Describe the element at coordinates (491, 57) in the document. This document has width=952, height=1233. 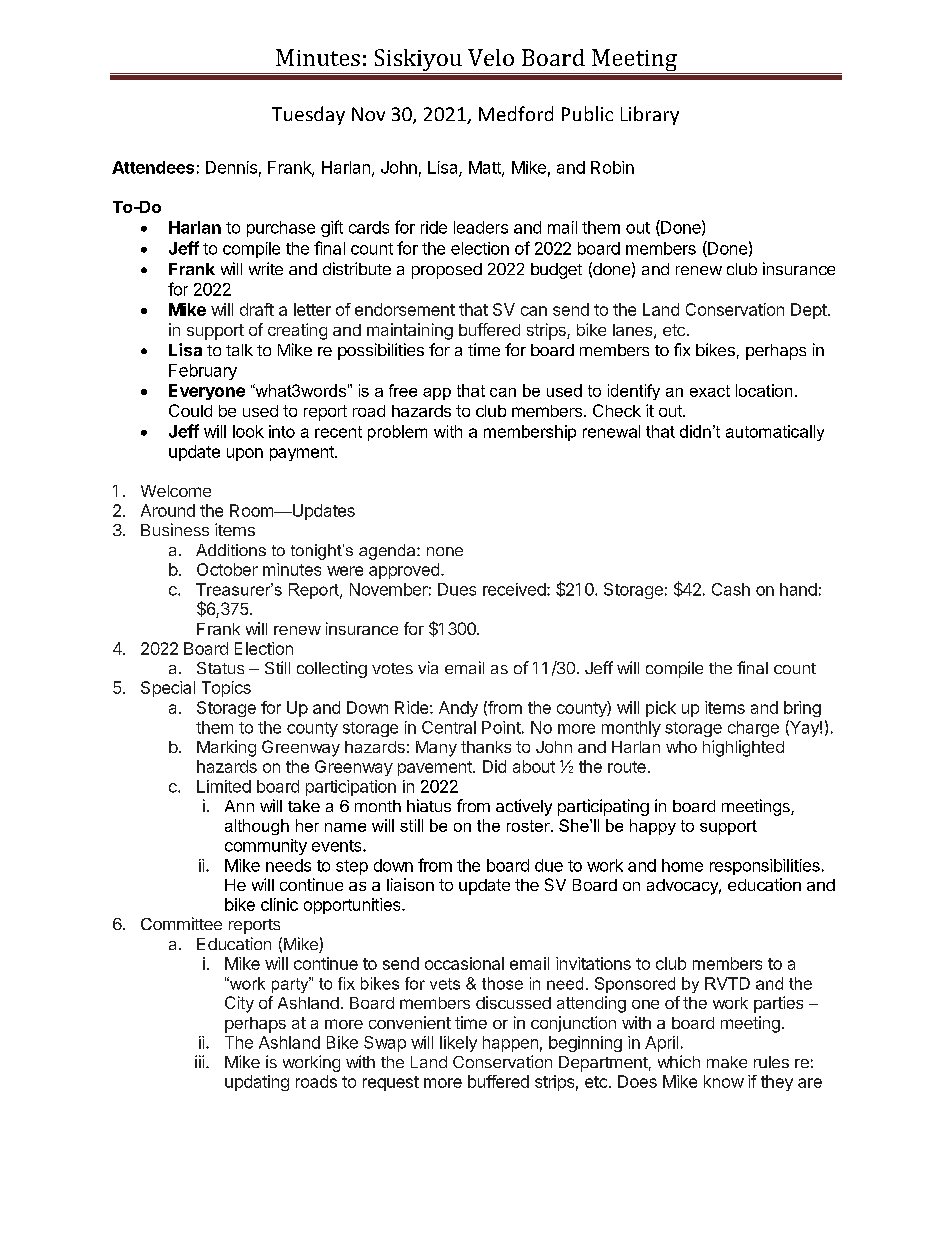
I see `Velo` at that location.
